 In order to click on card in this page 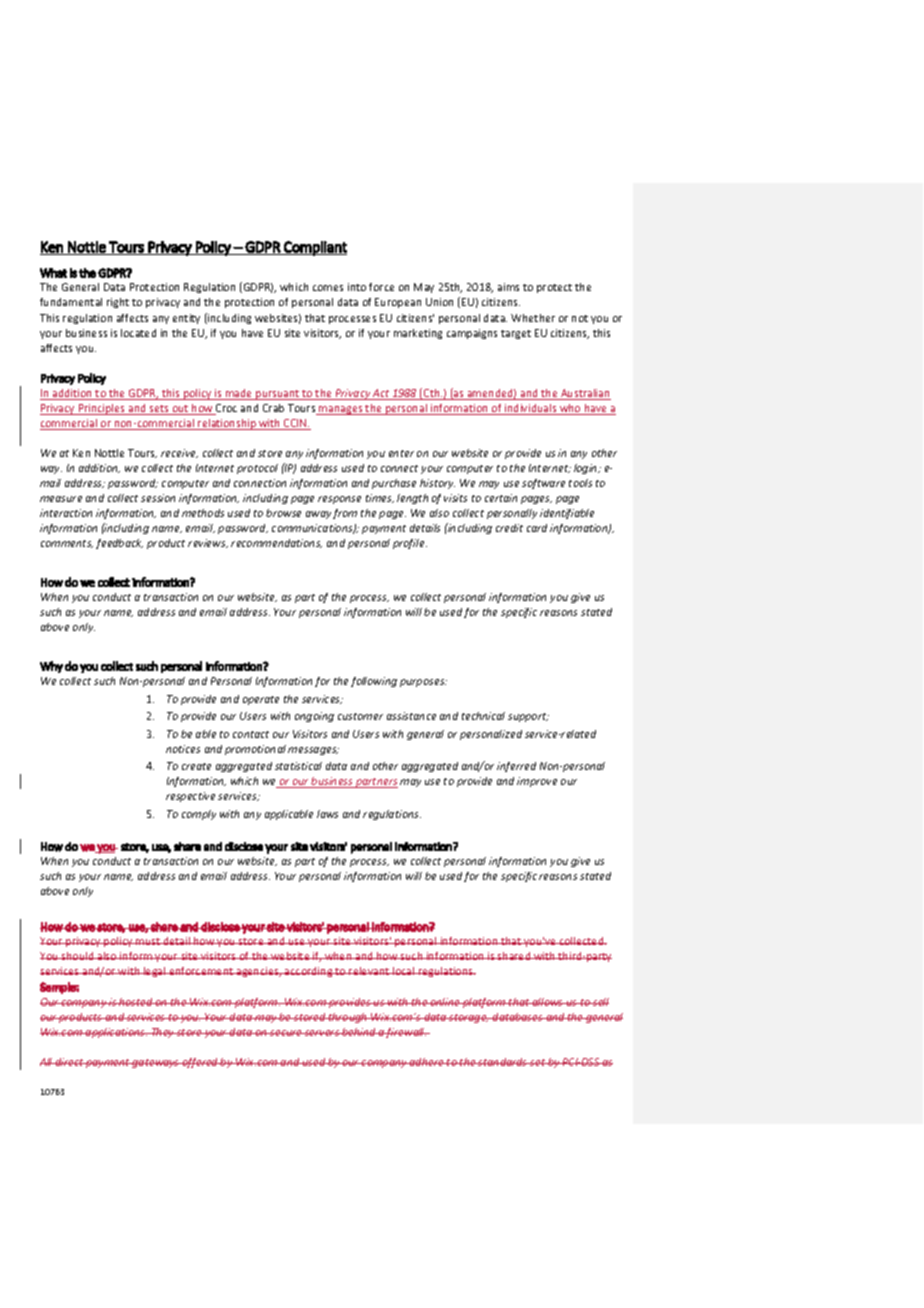, I will do `click(537, 528)`.
